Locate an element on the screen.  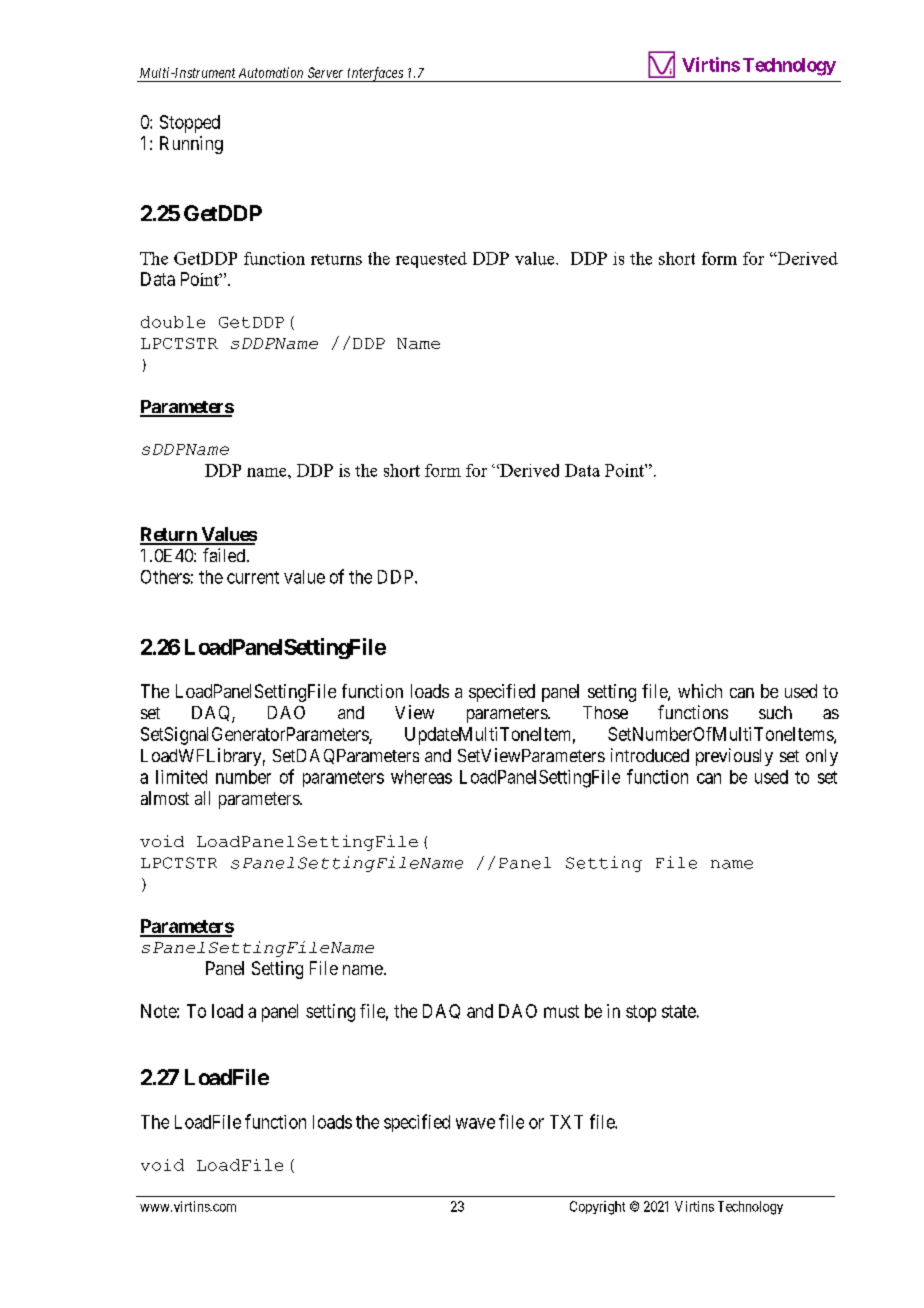
such is located at coordinates (775, 712).
